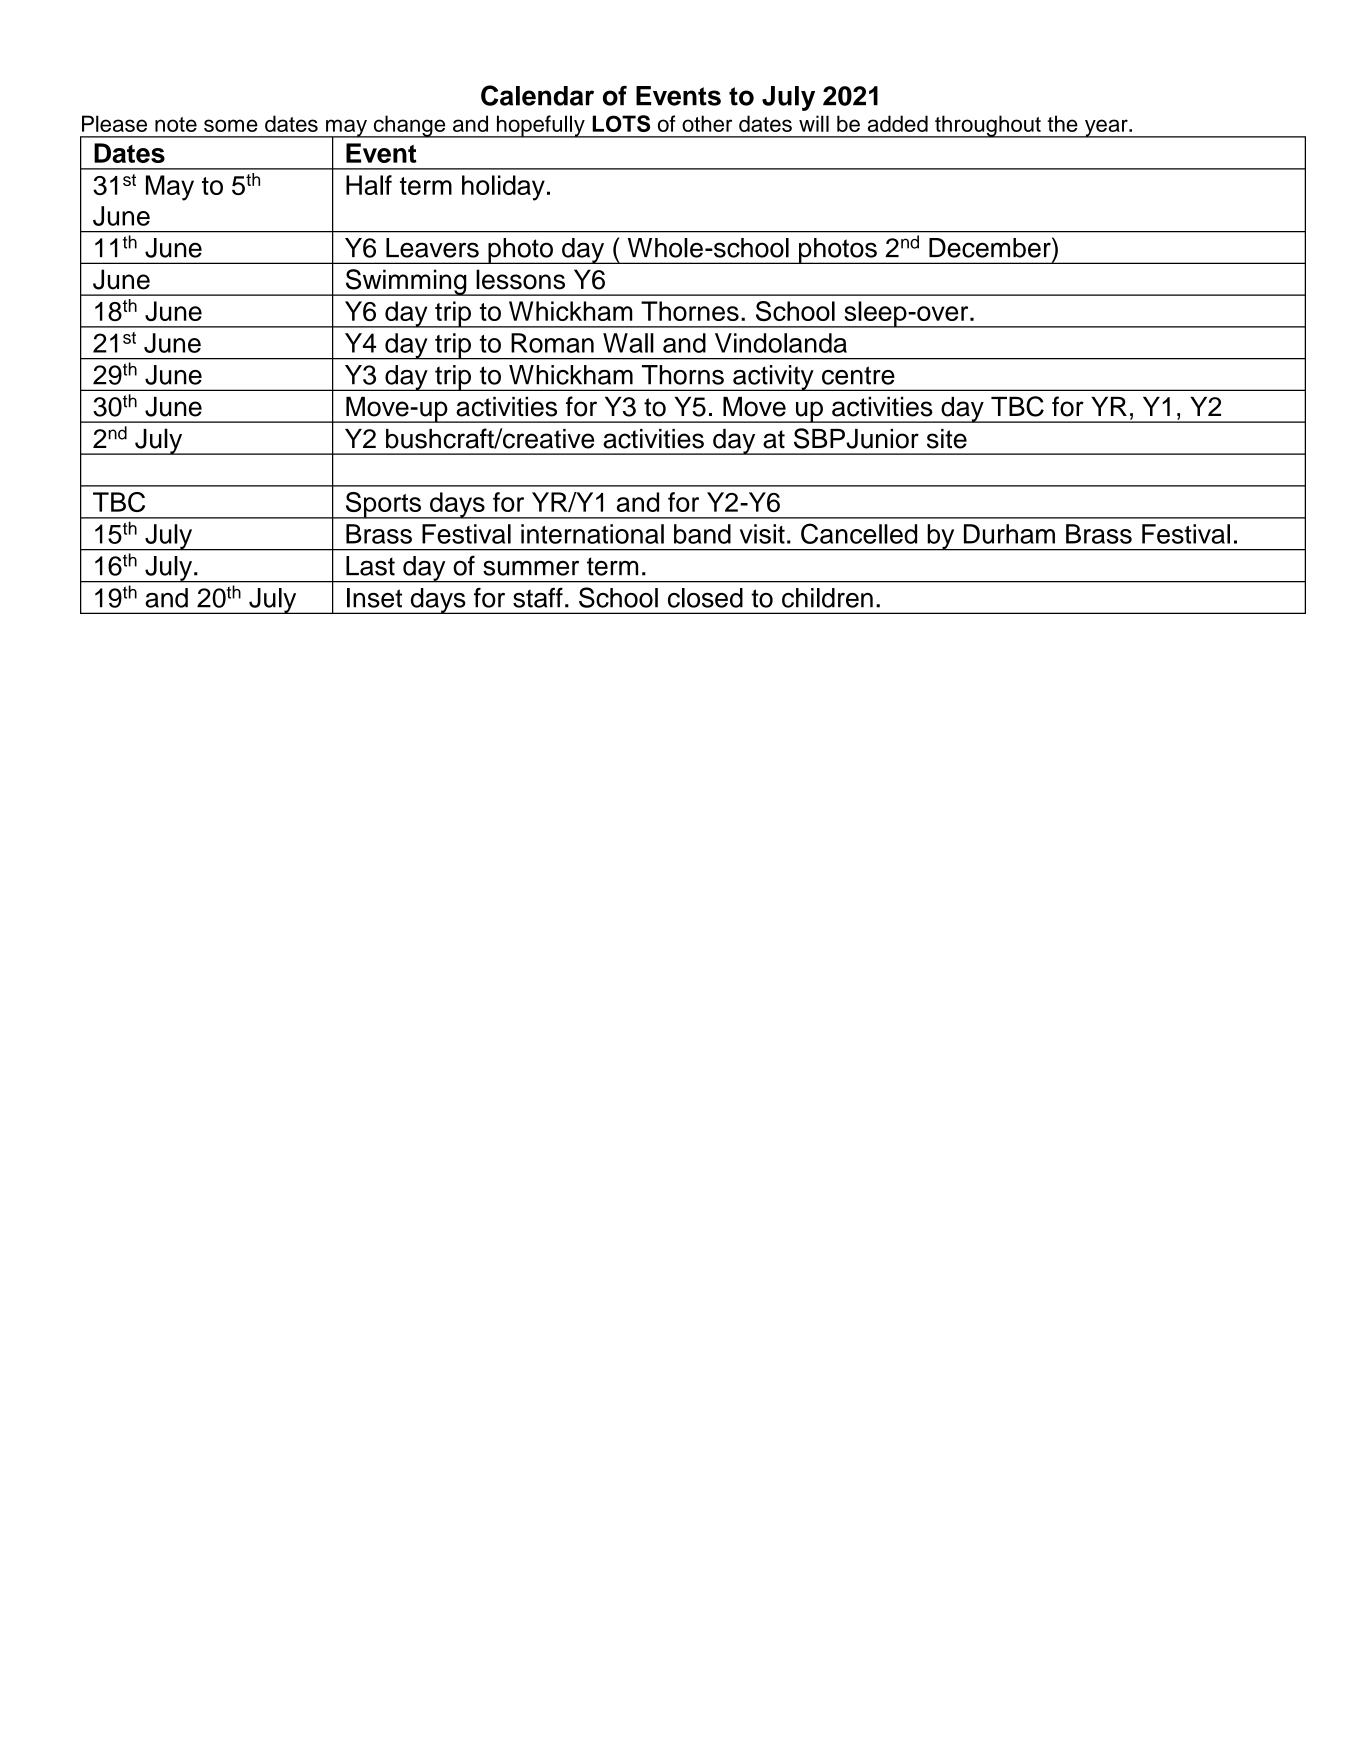  What do you see at coordinates (520, 279) in the screenshot?
I see `lessons` at bounding box center [520, 279].
